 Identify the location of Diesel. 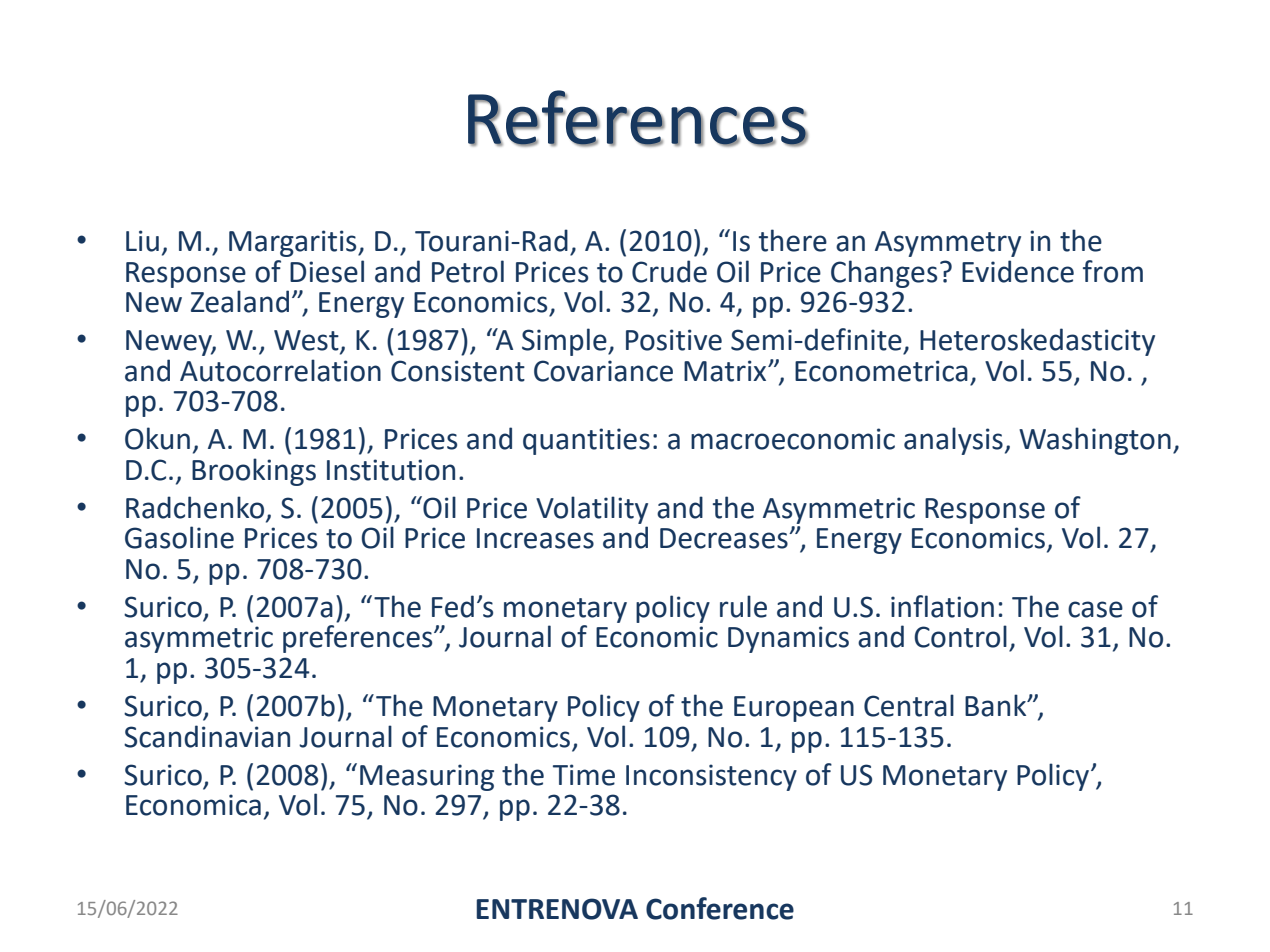
(327, 271).
